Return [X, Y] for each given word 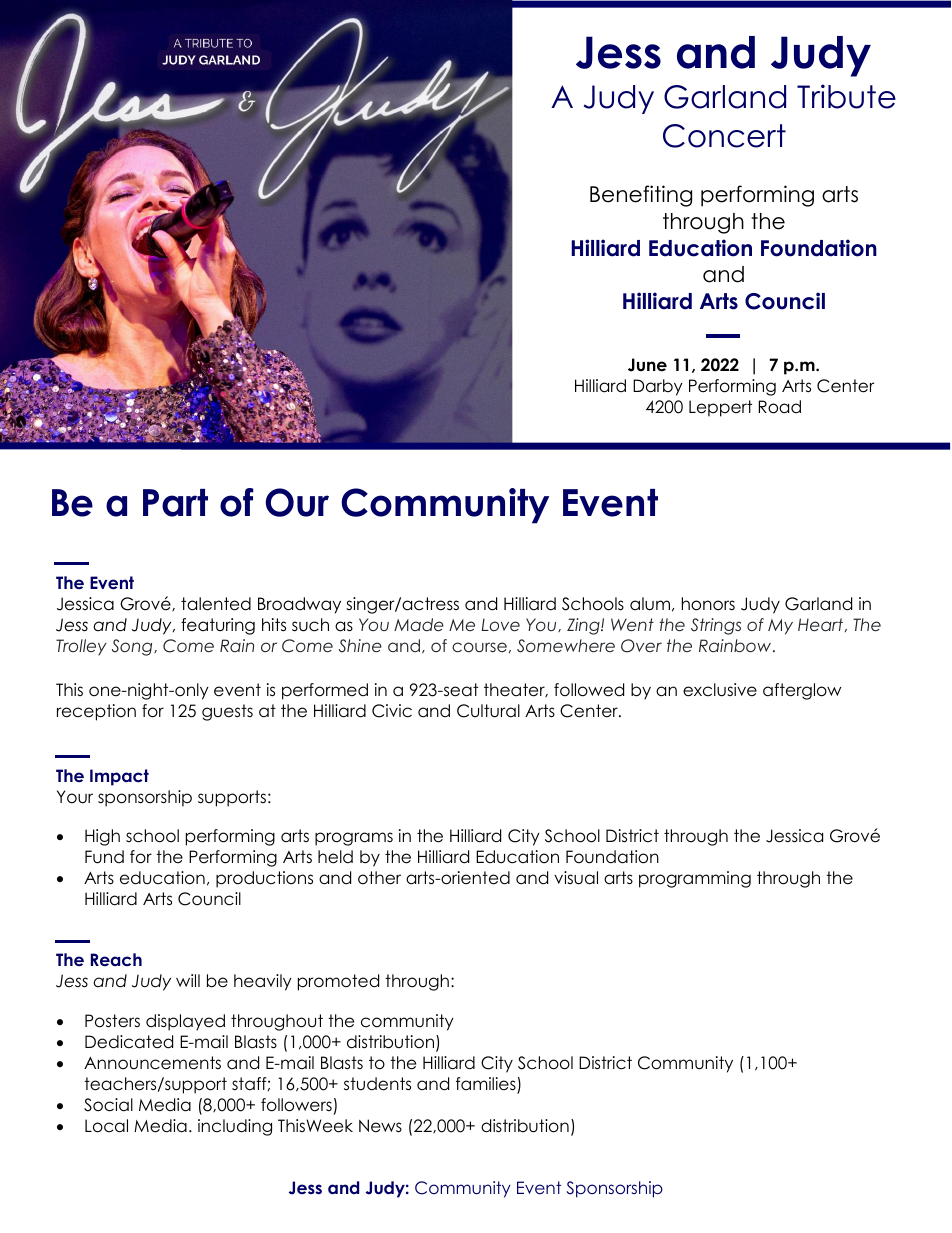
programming [695, 879]
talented [216, 604]
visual [576, 878]
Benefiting [641, 196]
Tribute [846, 96]
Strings [716, 626]
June [647, 365]
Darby [658, 387]
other [379, 878]
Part [175, 503]
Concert [724, 136]
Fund [104, 857]
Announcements [152, 1063]
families [487, 1085]
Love [500, 624]
